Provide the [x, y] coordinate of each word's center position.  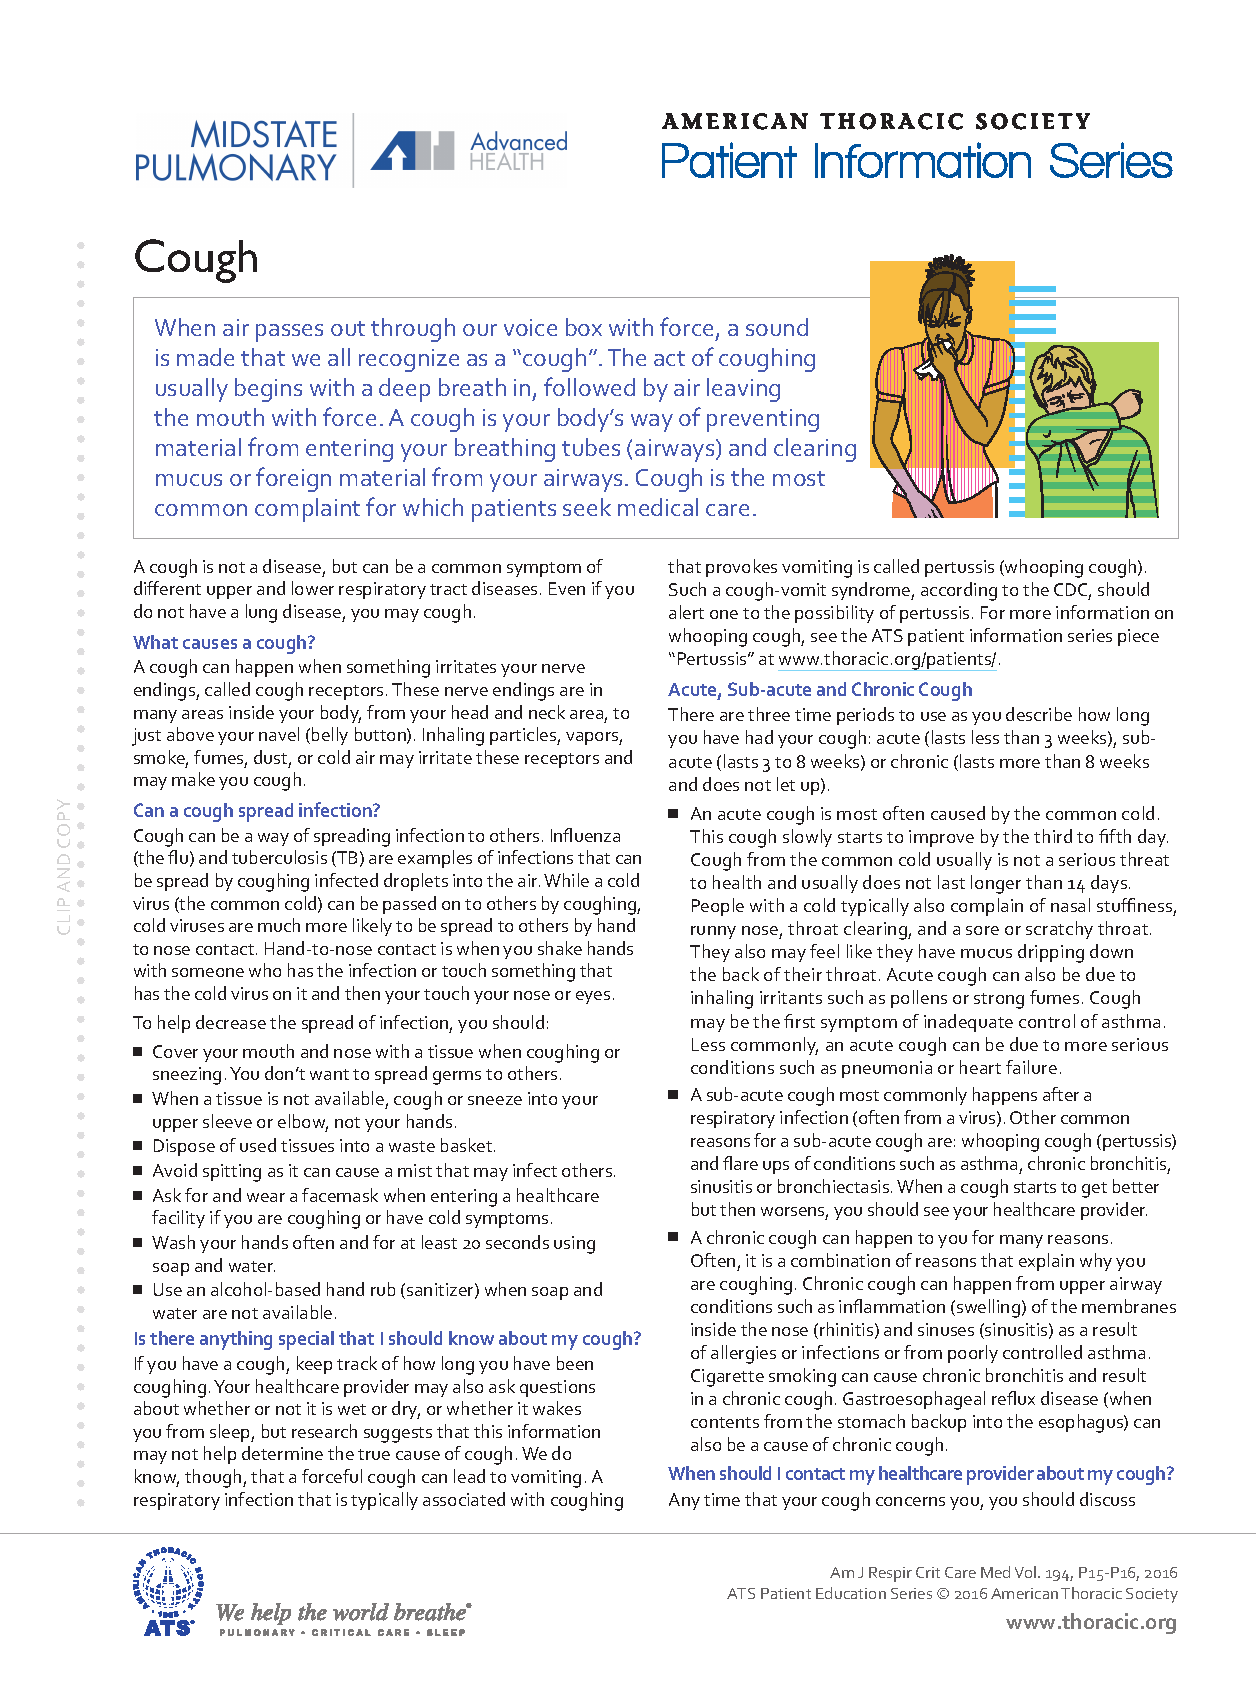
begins [268, 390]
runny [713, 932]
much [279, 925]
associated [464, 1499]
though [214, 1478]
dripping [1051, 953]
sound [777, 327]
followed [589, 386]
